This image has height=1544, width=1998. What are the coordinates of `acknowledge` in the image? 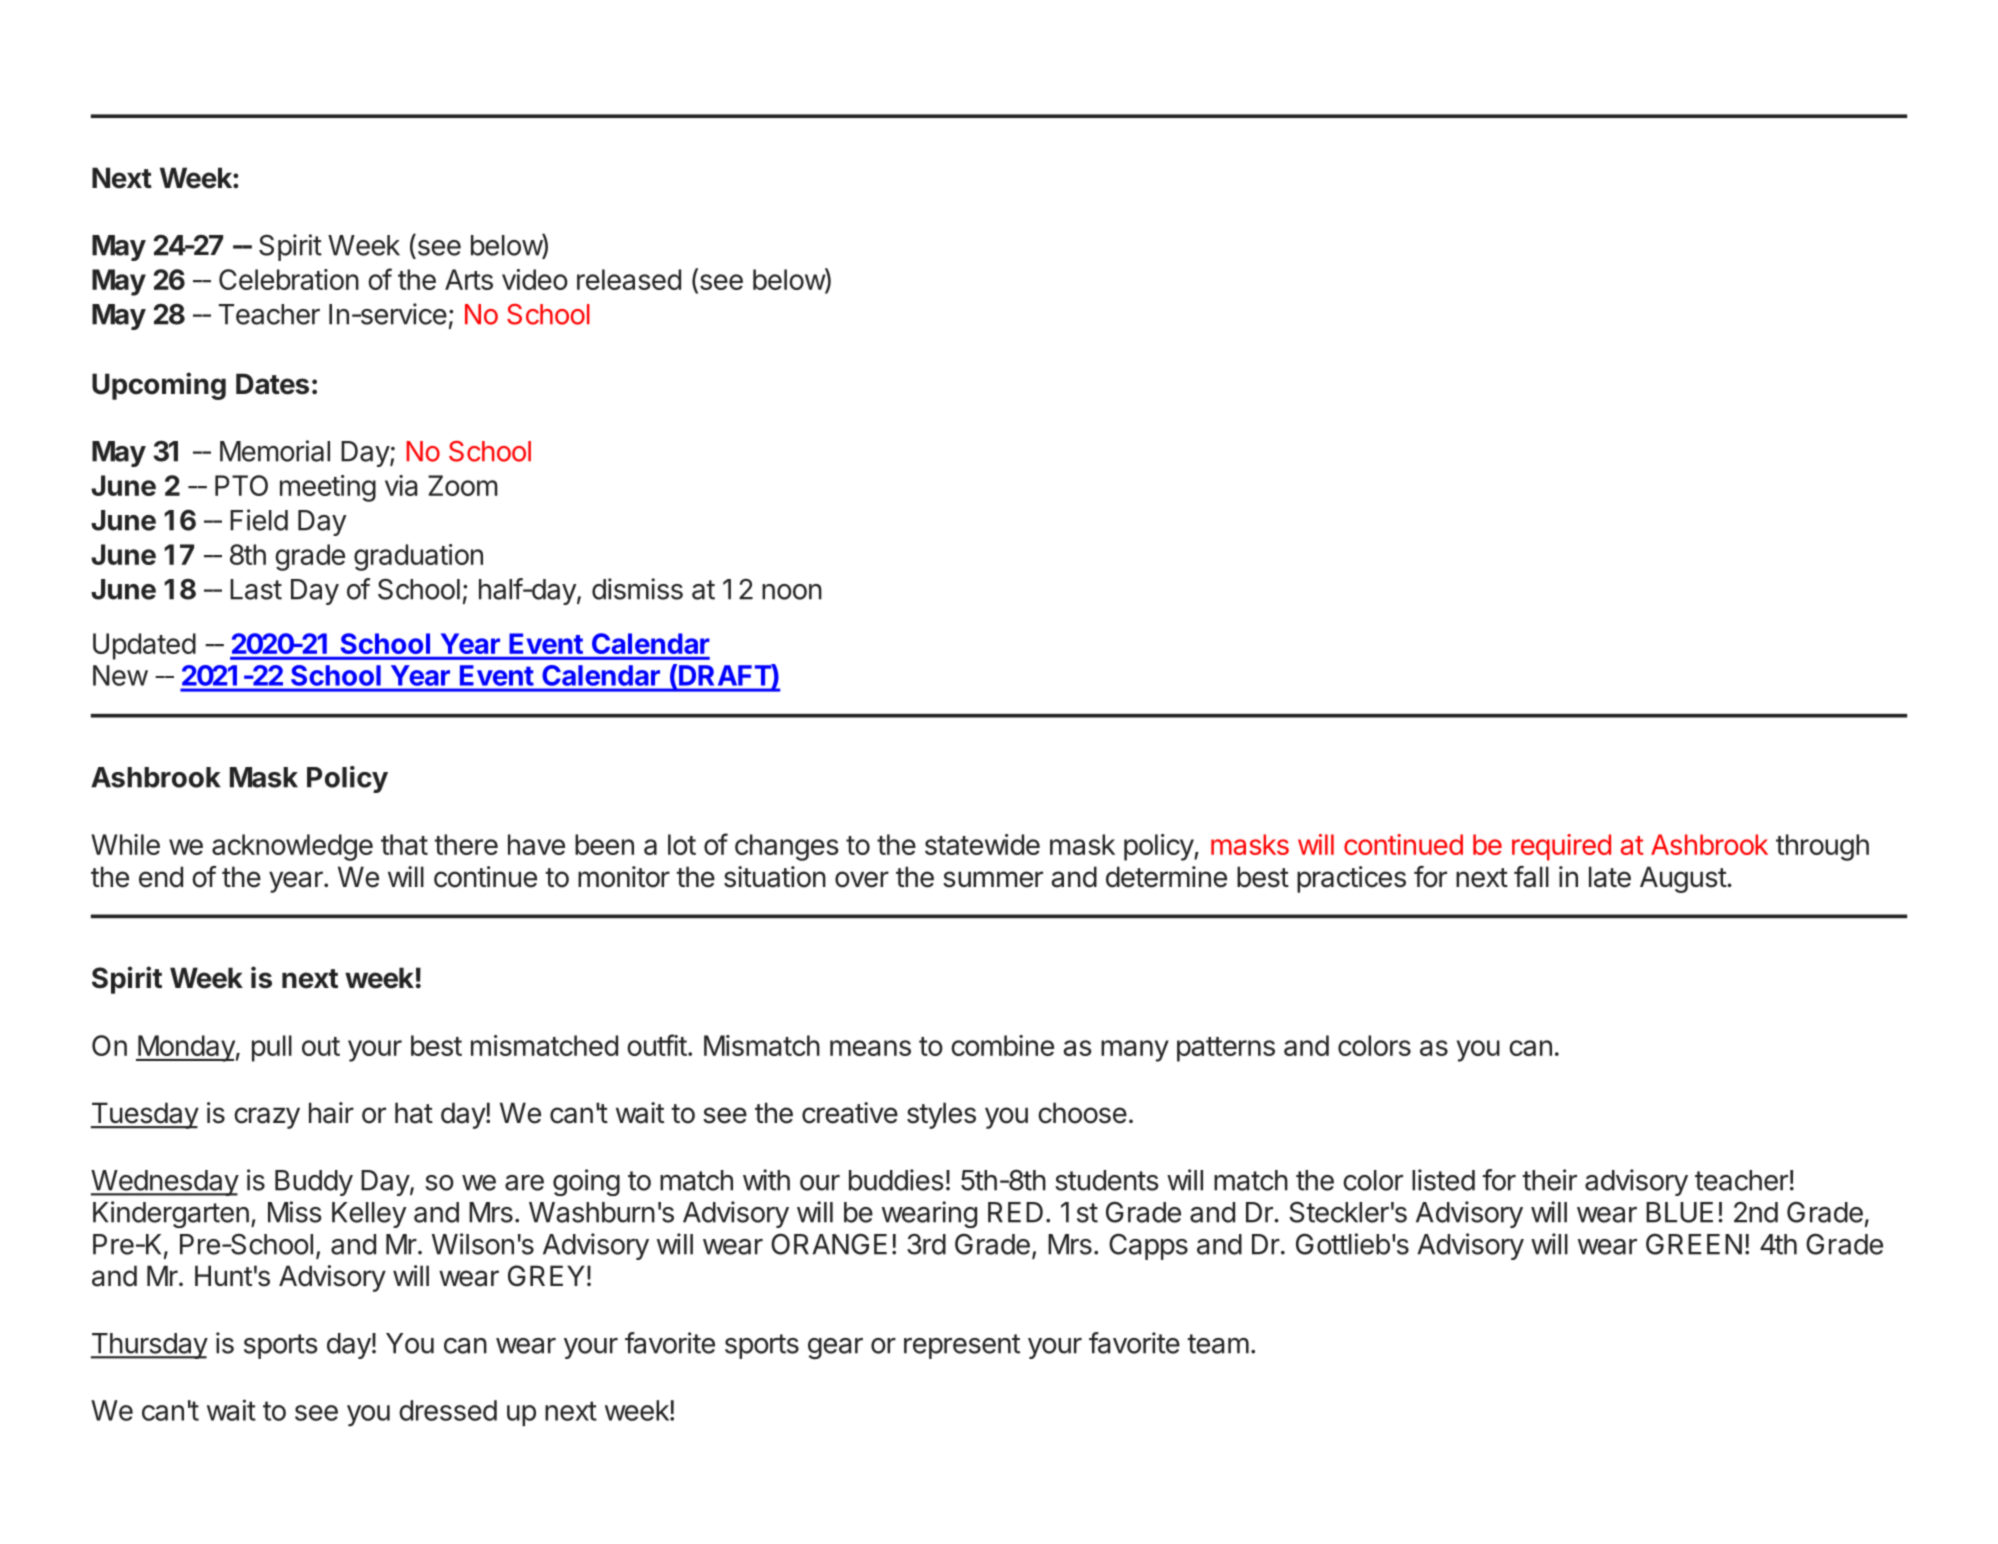 It's located at (292, 847).
